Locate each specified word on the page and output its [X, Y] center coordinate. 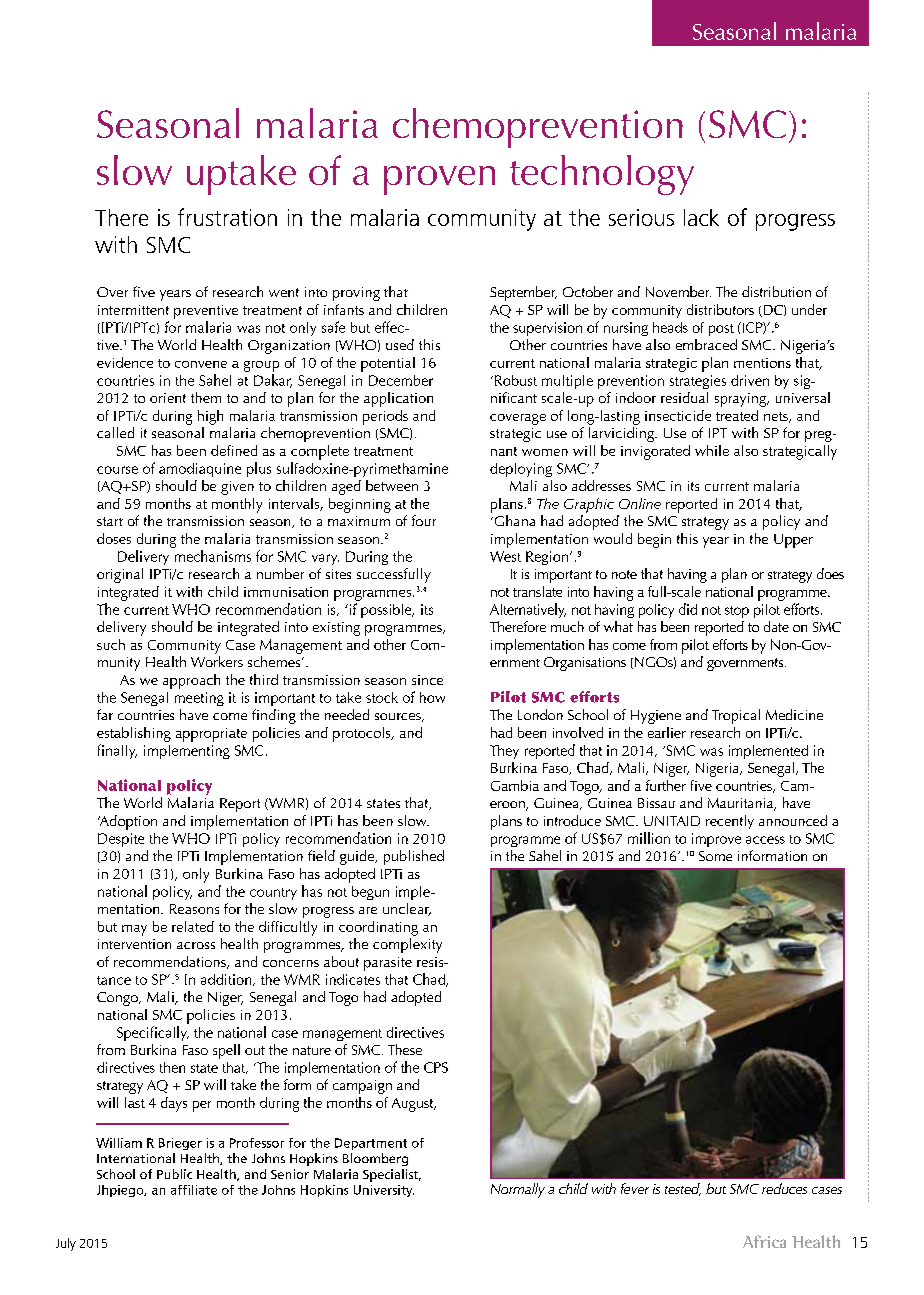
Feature [821, 31]
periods [385, 417]
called [115, 432]
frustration [227, 217]
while [712, 450]
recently [730, 822]
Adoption [127, 822]
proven [439, 180]
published [414, 857]
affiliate [194, 1190]
